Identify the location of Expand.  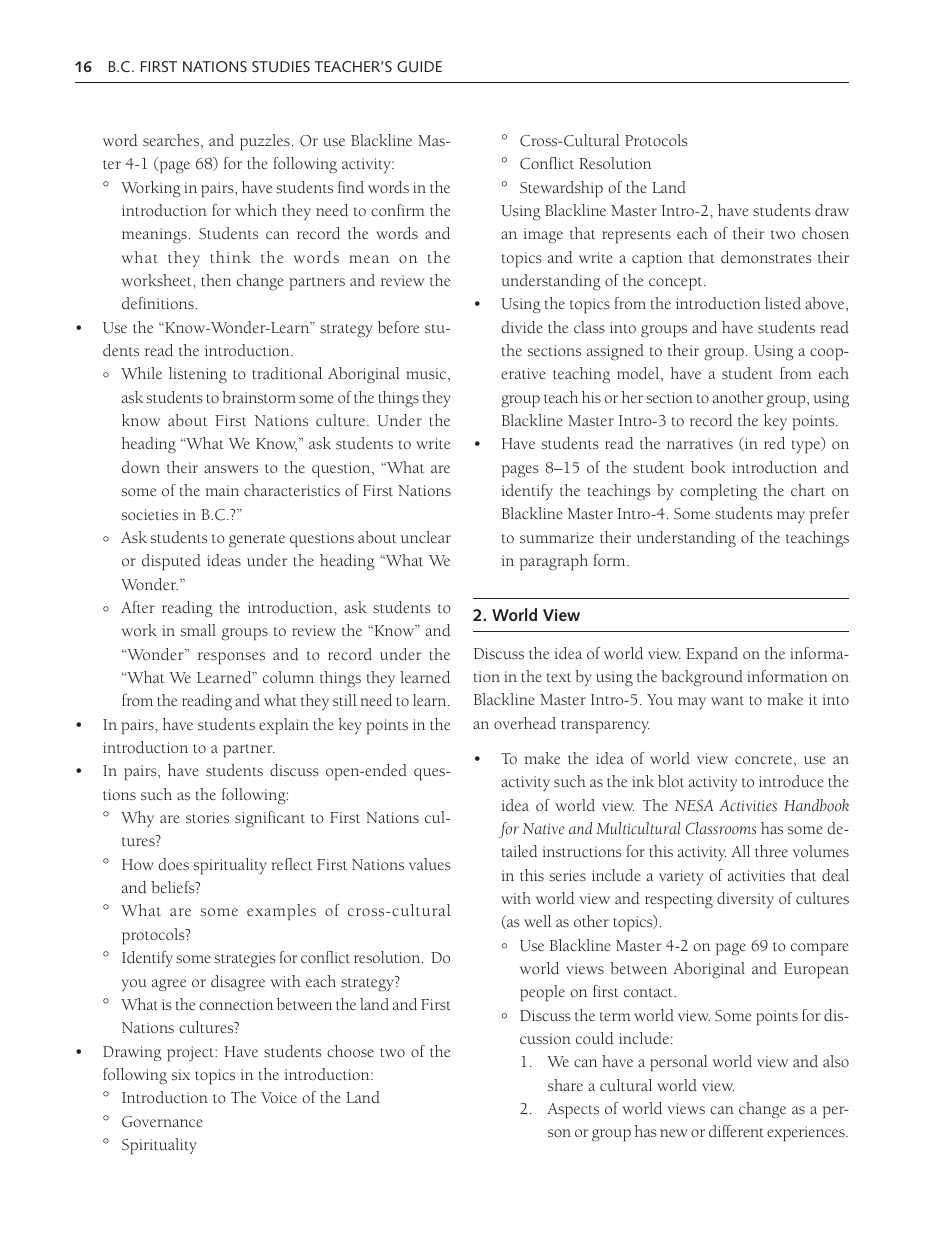
(712, 655).
